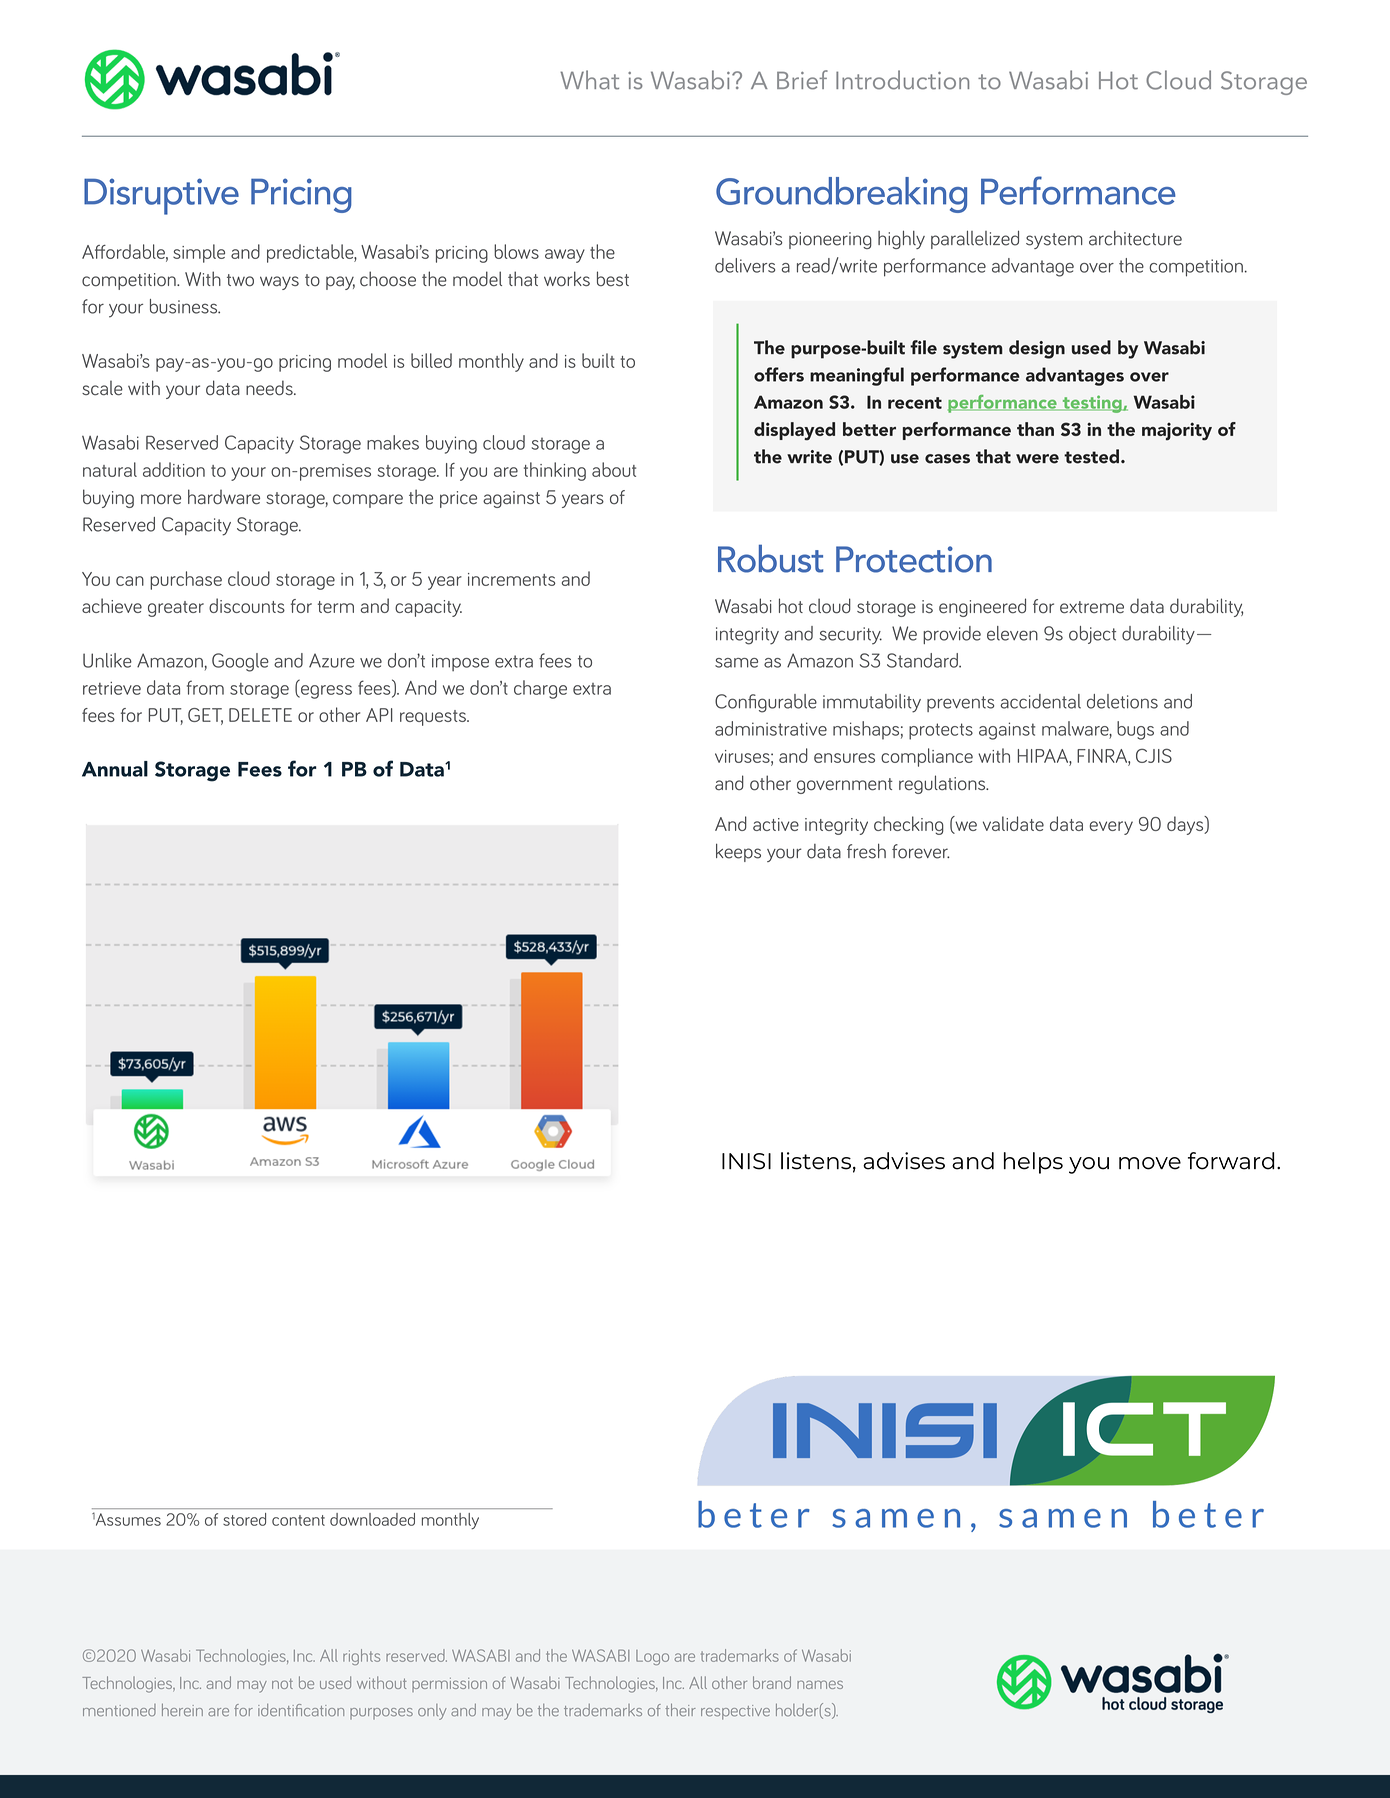 This screenshot has width=1390, height=1798. Describe the element at coordinates (1135, 238) in the screenshot. I see `architecture` at that location.
